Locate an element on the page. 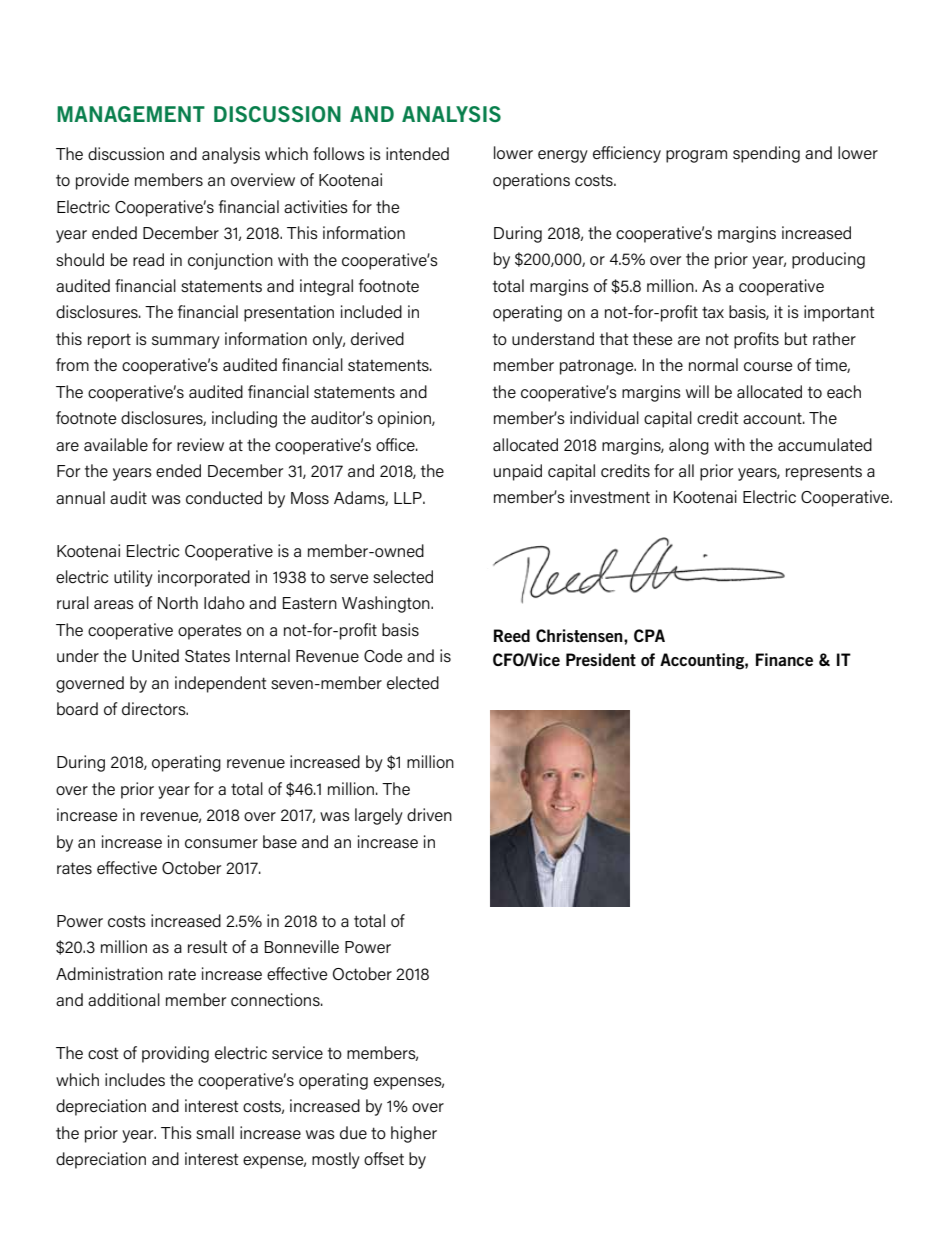  offset is located at coordinates (384, 1159).
